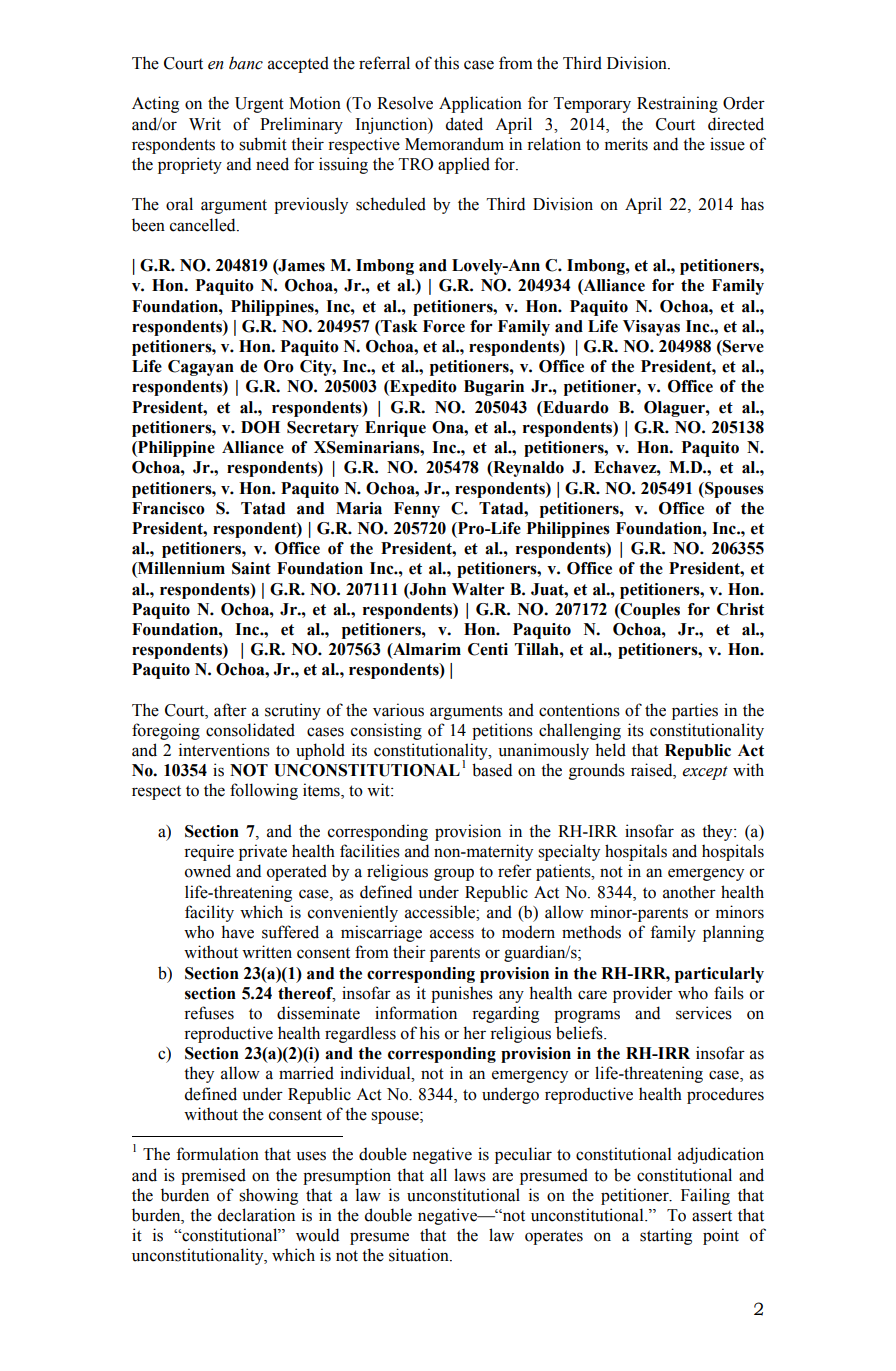  I want to click on starting, so click(666, 1236).
